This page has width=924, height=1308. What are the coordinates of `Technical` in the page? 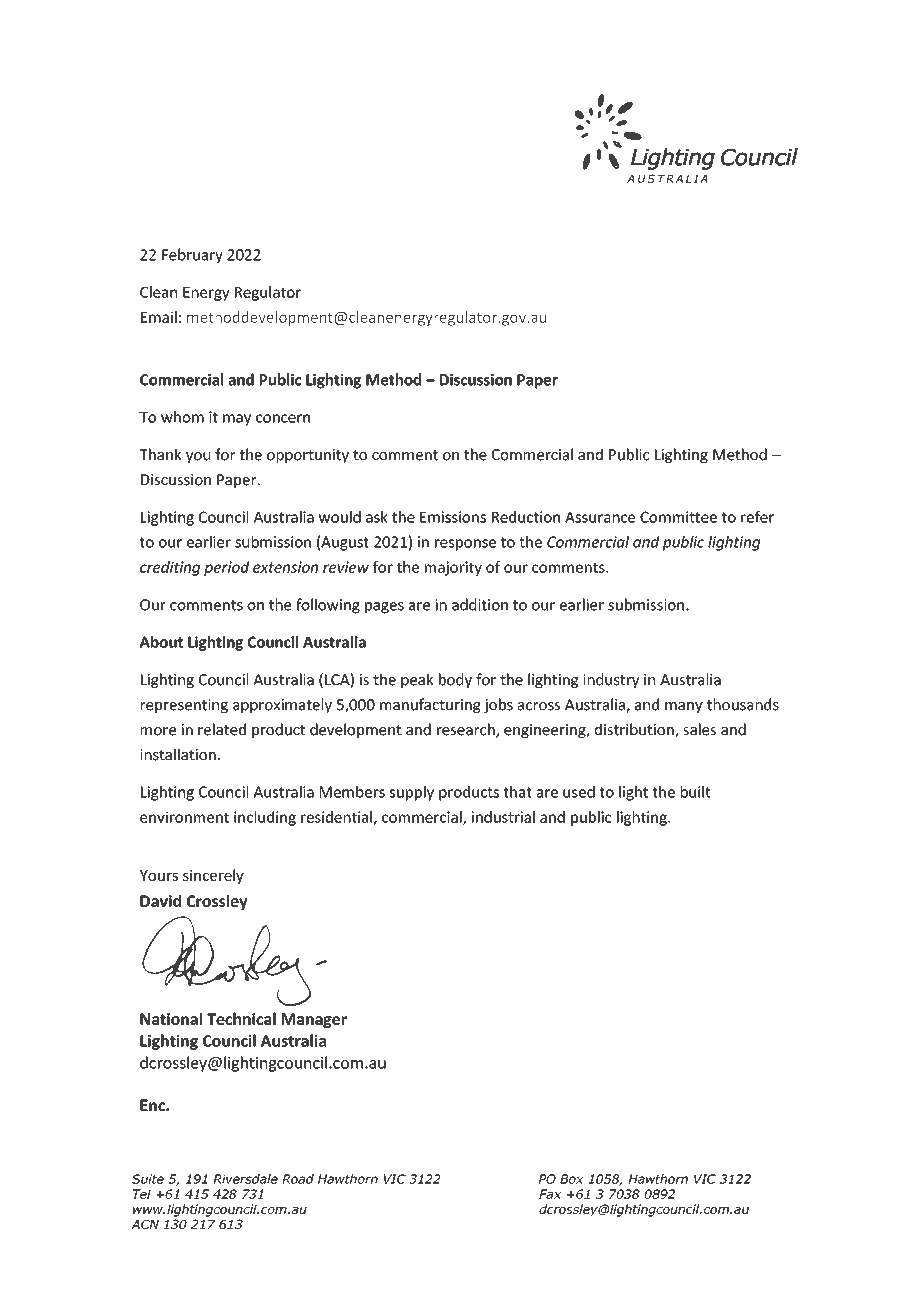 It's located at (241, 1018).
